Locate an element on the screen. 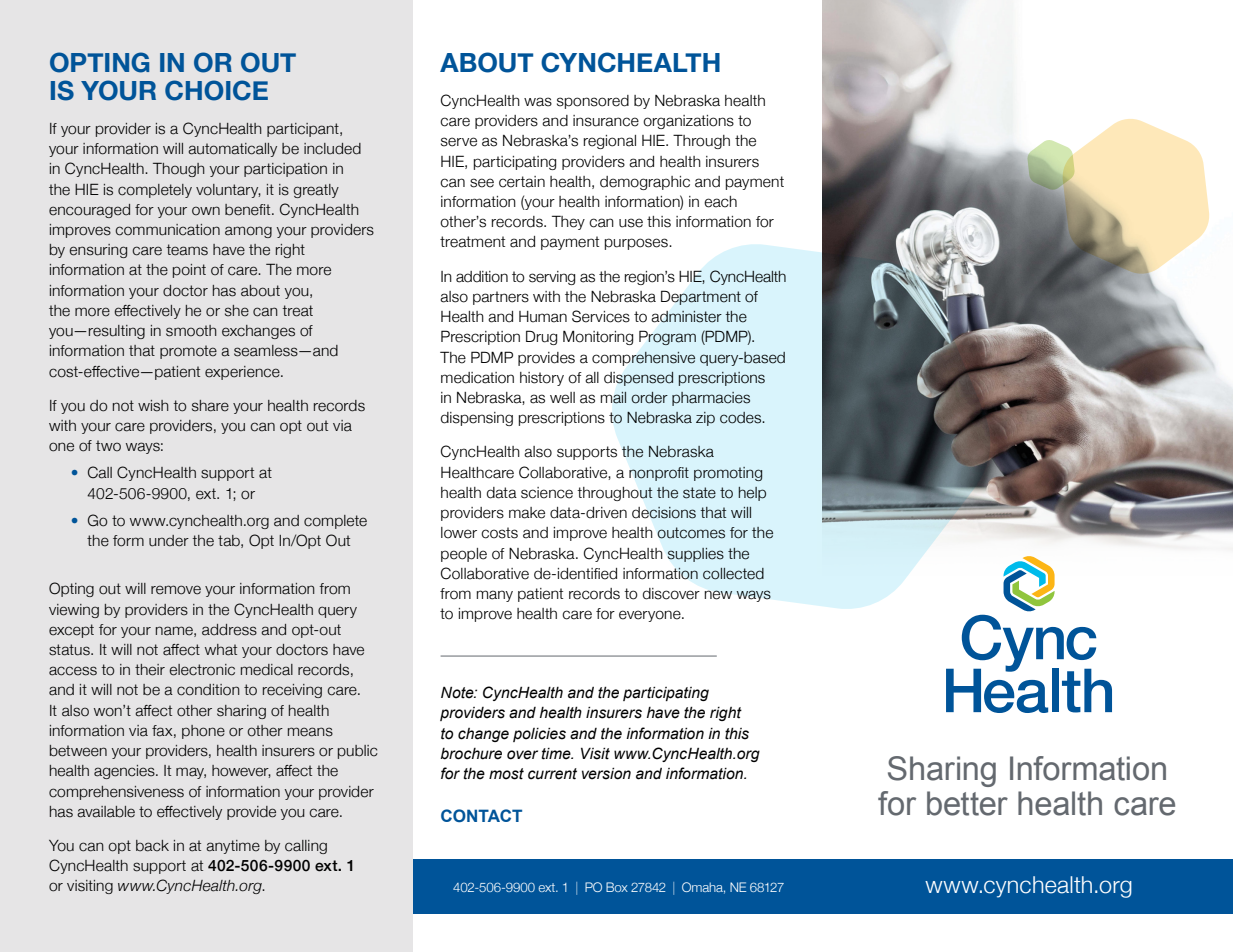 The image size is (1233, 952). was is located at coordinates (538, 102).
